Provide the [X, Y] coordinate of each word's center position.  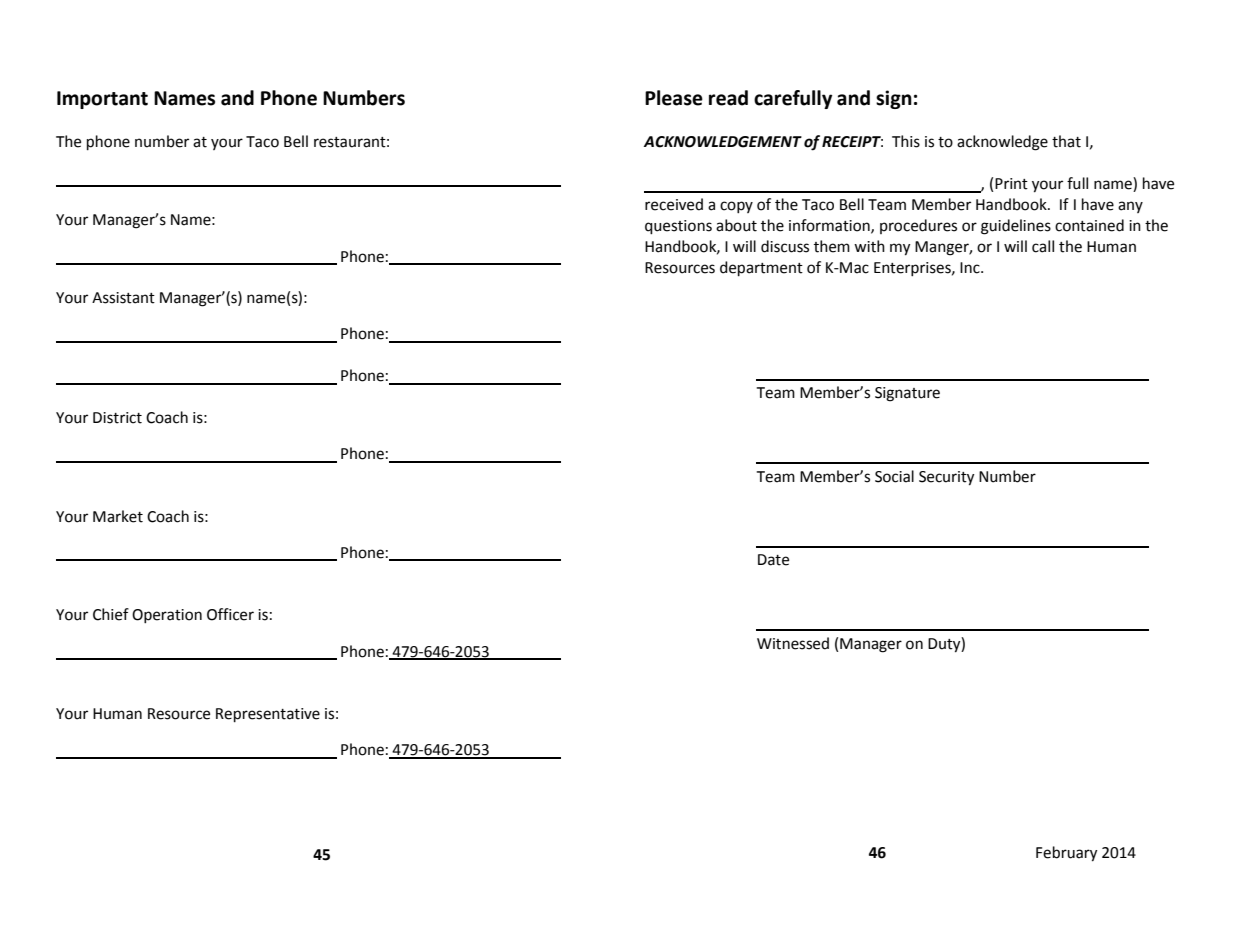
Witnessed [793, 643]
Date [773, 560]
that [1066, 141]
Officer [230, 614]
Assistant [123, 298]
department [761, 269]
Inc [971, 268]
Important [102, 100]
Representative [268, 715]
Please [674, 98]
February [1066, 854]
